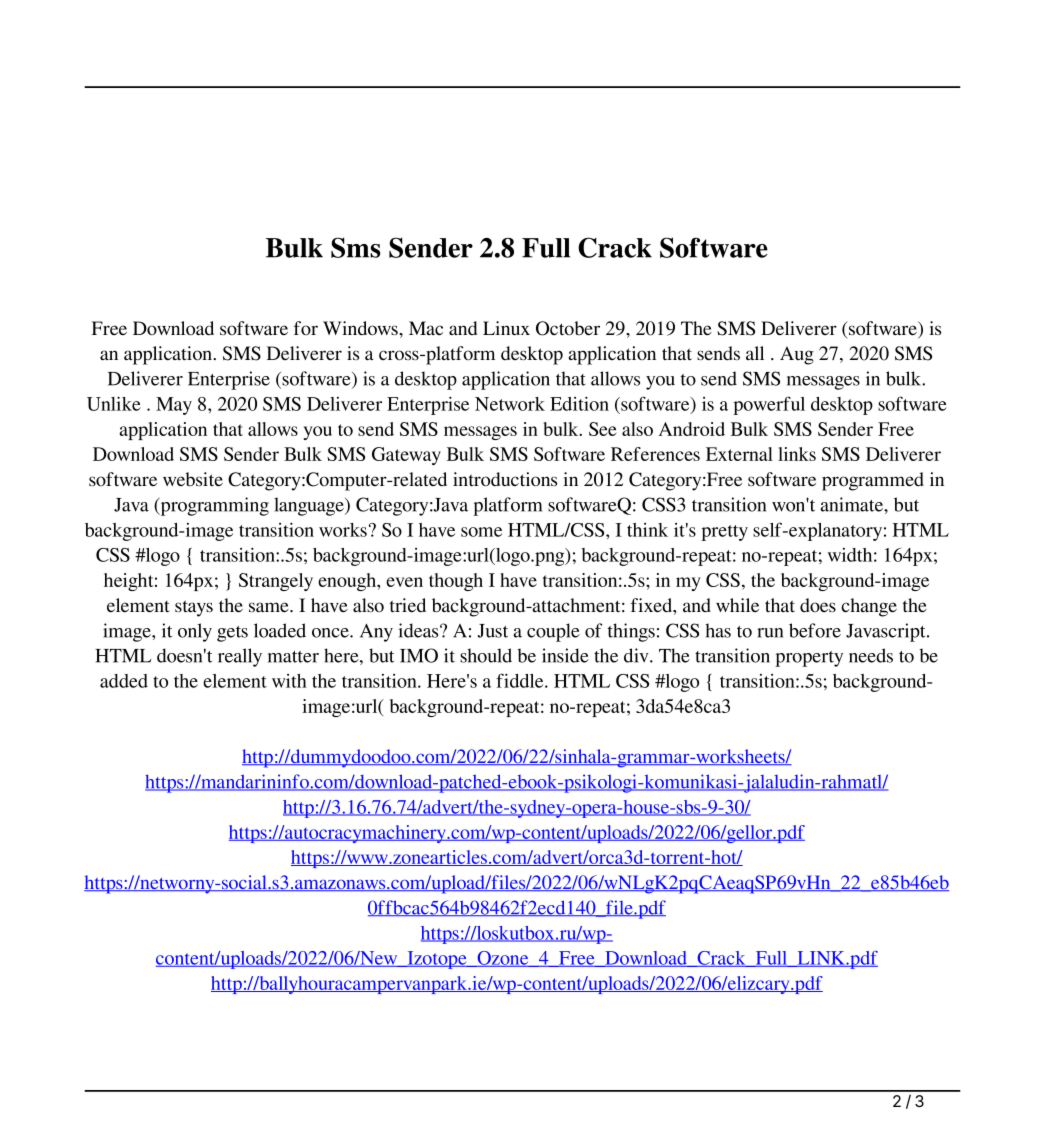 This image has width=1045, height=1148. Describe the element at coordinates (724, 533) in the image. I see `pretty` at that location.
